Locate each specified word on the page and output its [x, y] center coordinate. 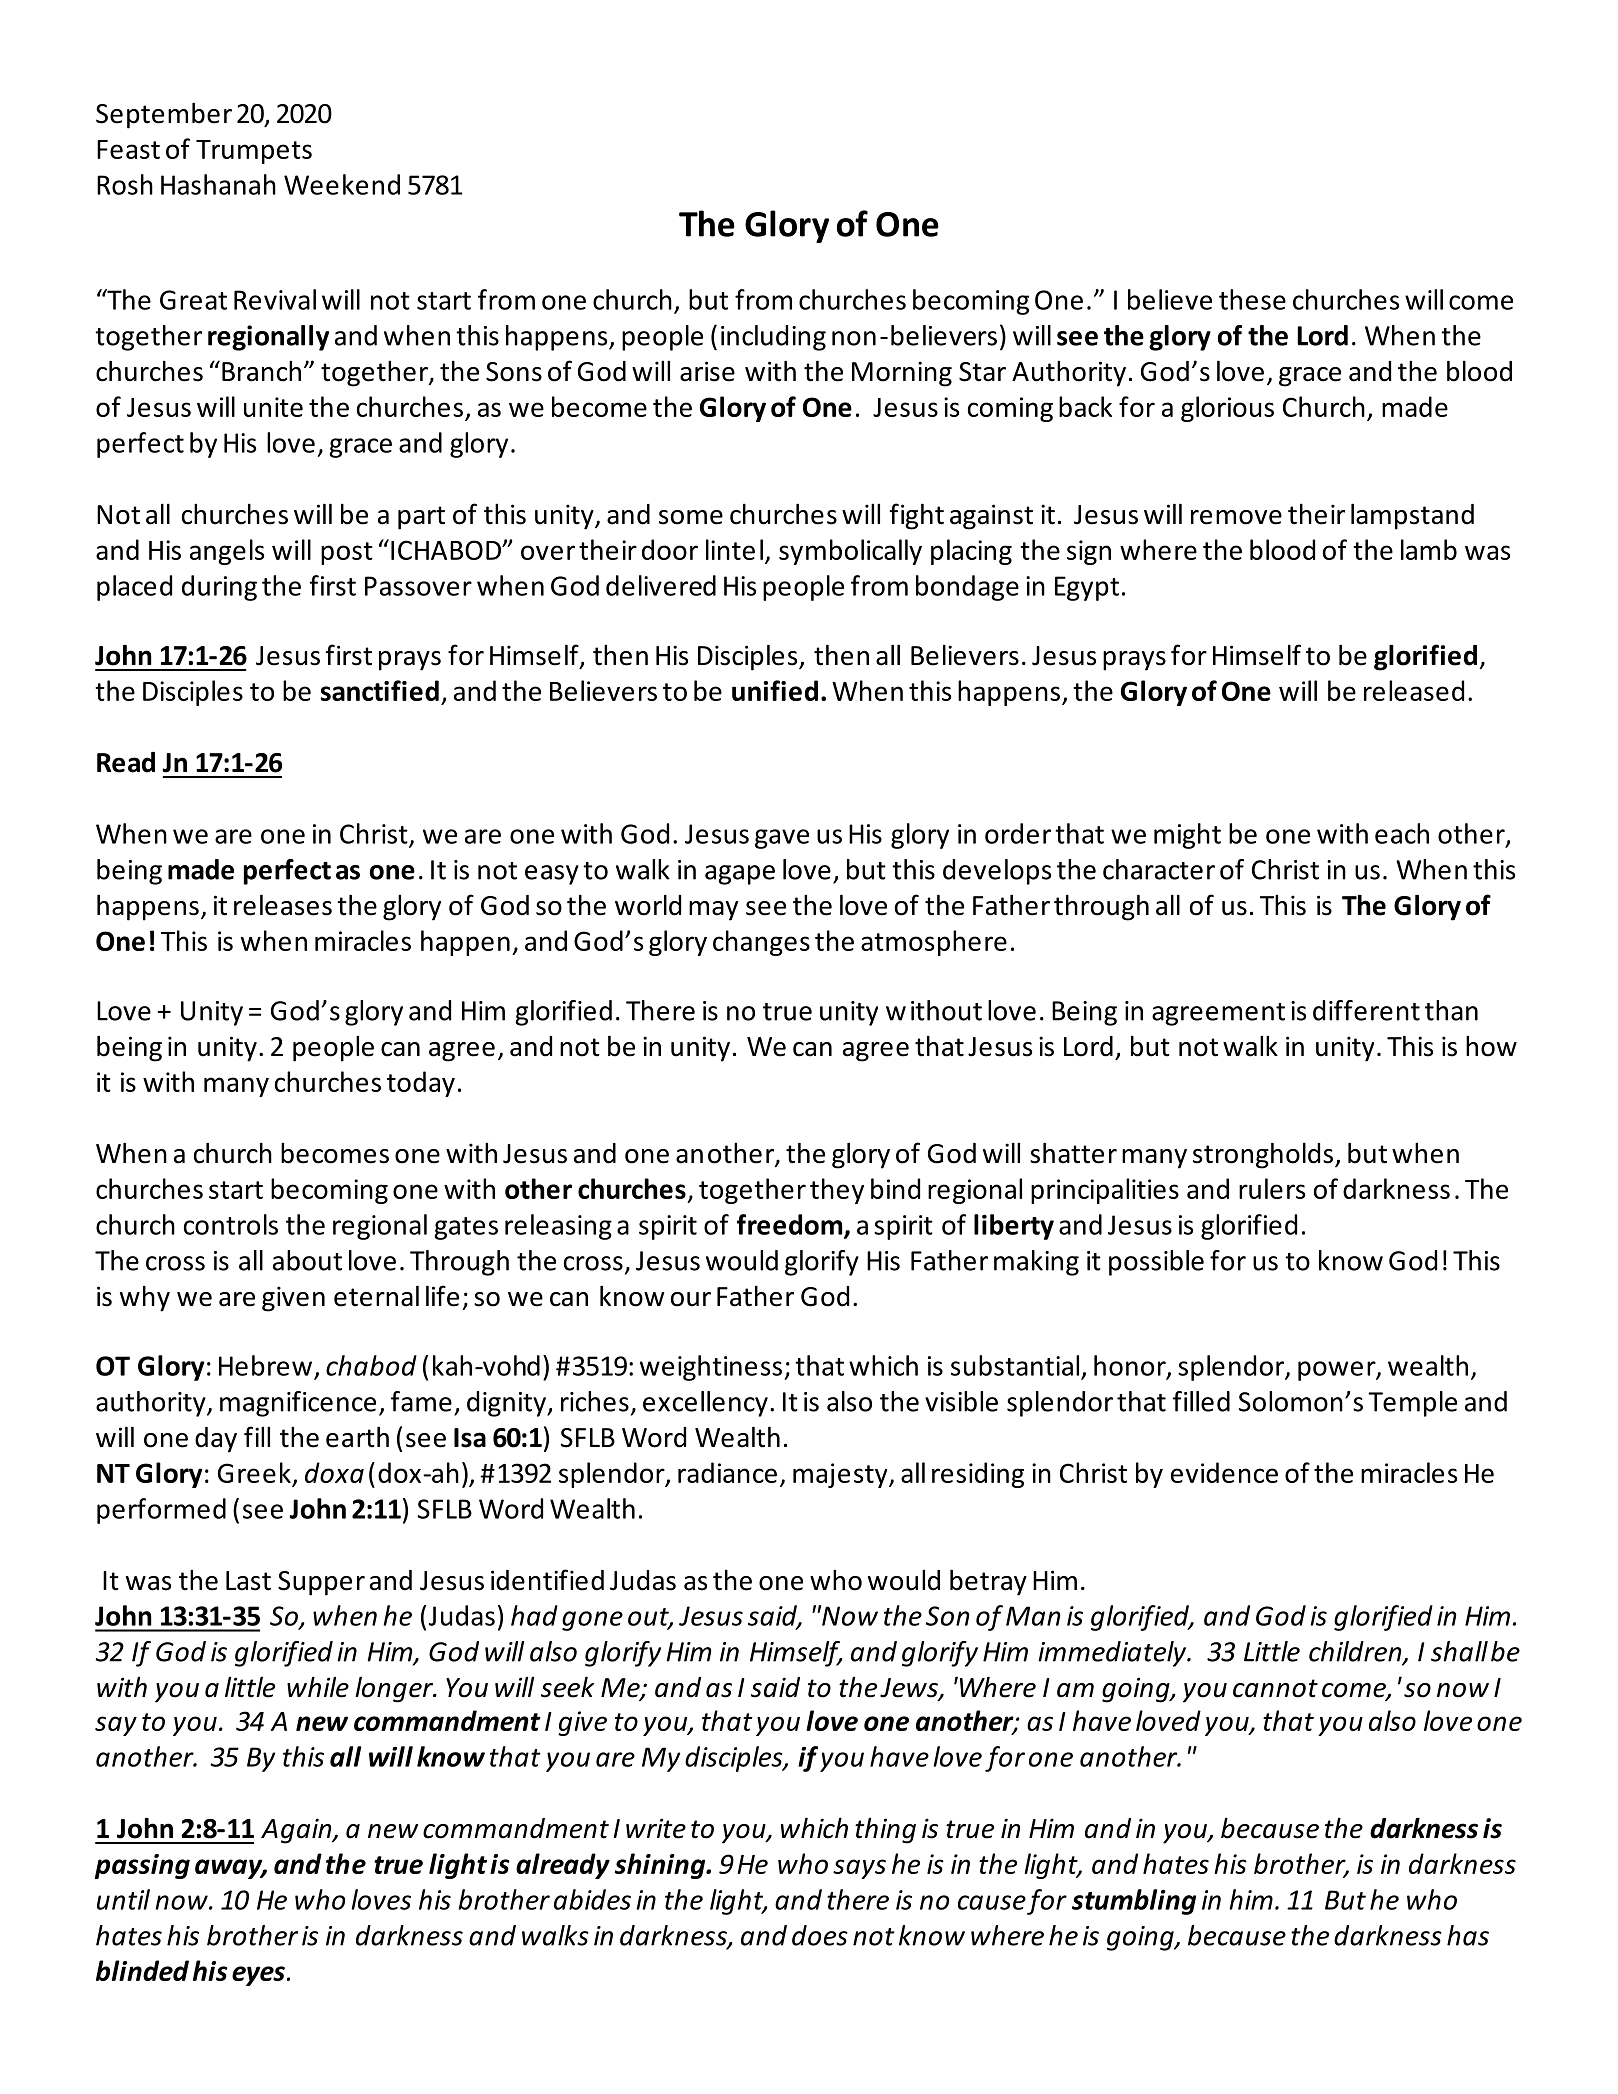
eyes [258, 1976]
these [1252, 299]
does [820, 1935]
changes [761, 943]
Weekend [342, 184]
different [1366, 1010]
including [773, 338]
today [421, 1084]
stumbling [1134, 1902]
